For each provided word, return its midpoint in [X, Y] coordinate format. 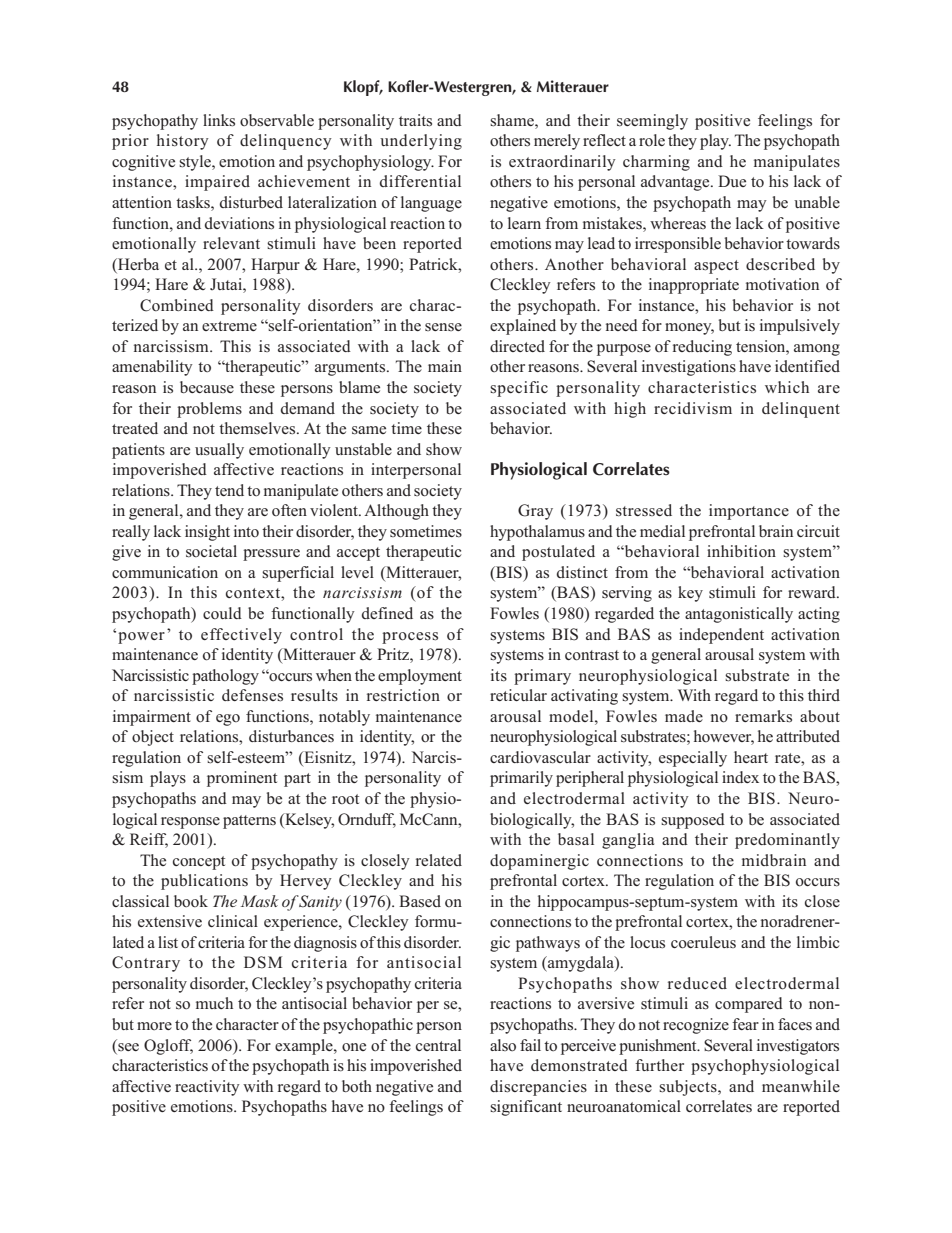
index [740, 777]
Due [732, 181]
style [196, 163]
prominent [242, 779]
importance [749, 512]
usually [219, 451]
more [154, 1026]
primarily [521, 779]
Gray [535, 512]
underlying [421, 142]
